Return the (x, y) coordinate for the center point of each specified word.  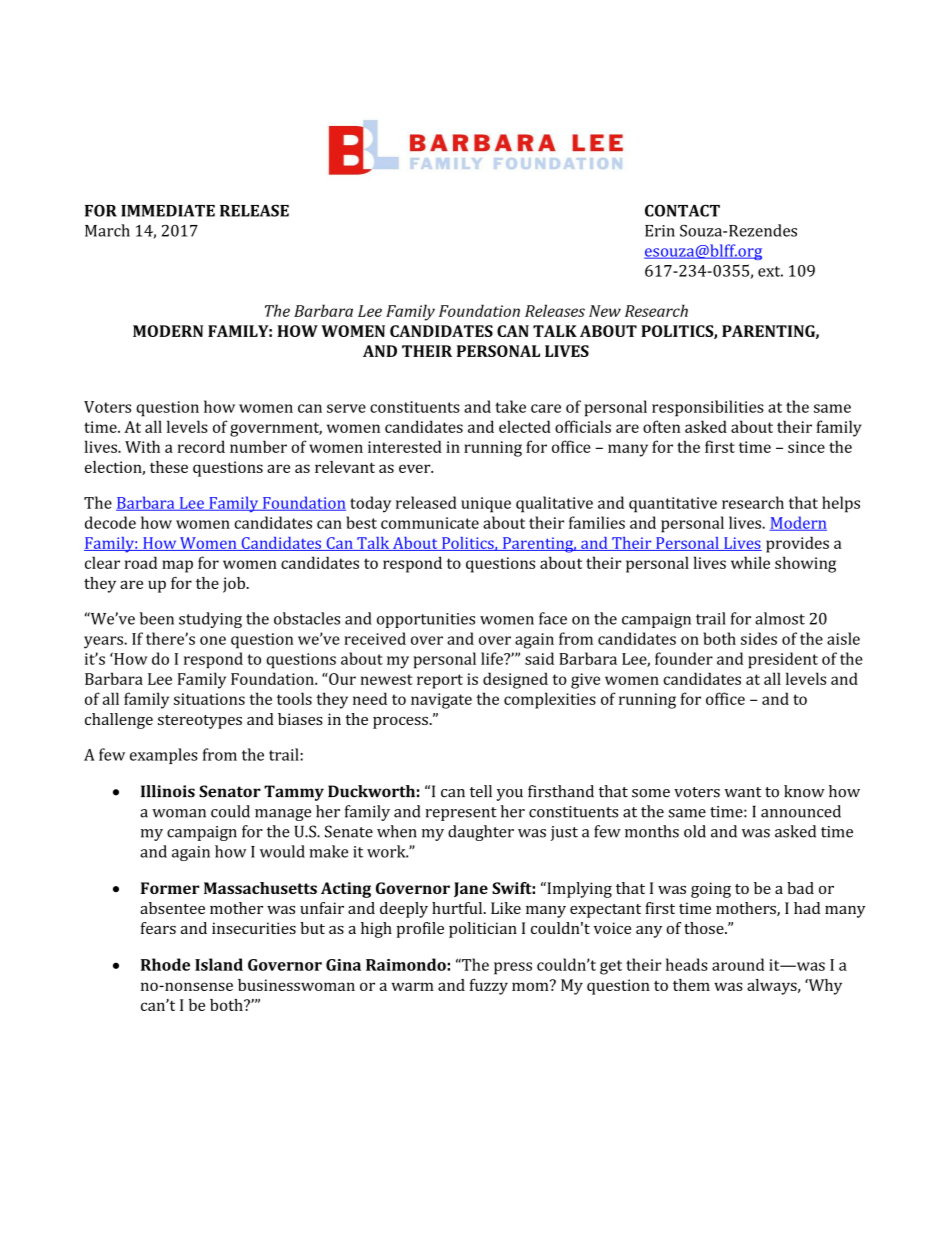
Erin (660, 231)
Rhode (165, 964)
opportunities (426, 620)
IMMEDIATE (168, 211)
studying (210, 620)
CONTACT (682, 210)
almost (780, 618)
